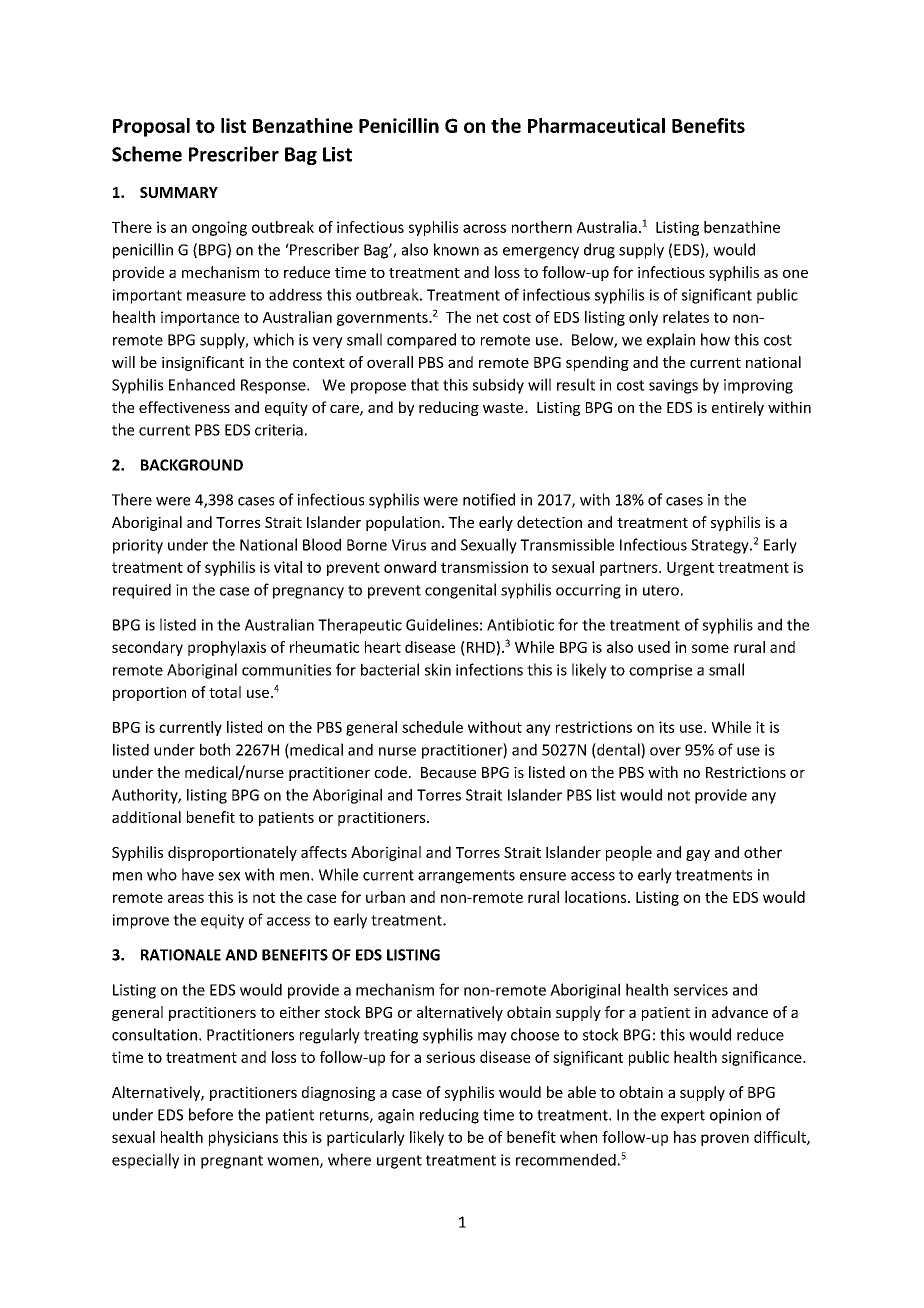  What do you see at coordinates (484, 228) in the document?
I see `across` at bounding box center [484, 228].
